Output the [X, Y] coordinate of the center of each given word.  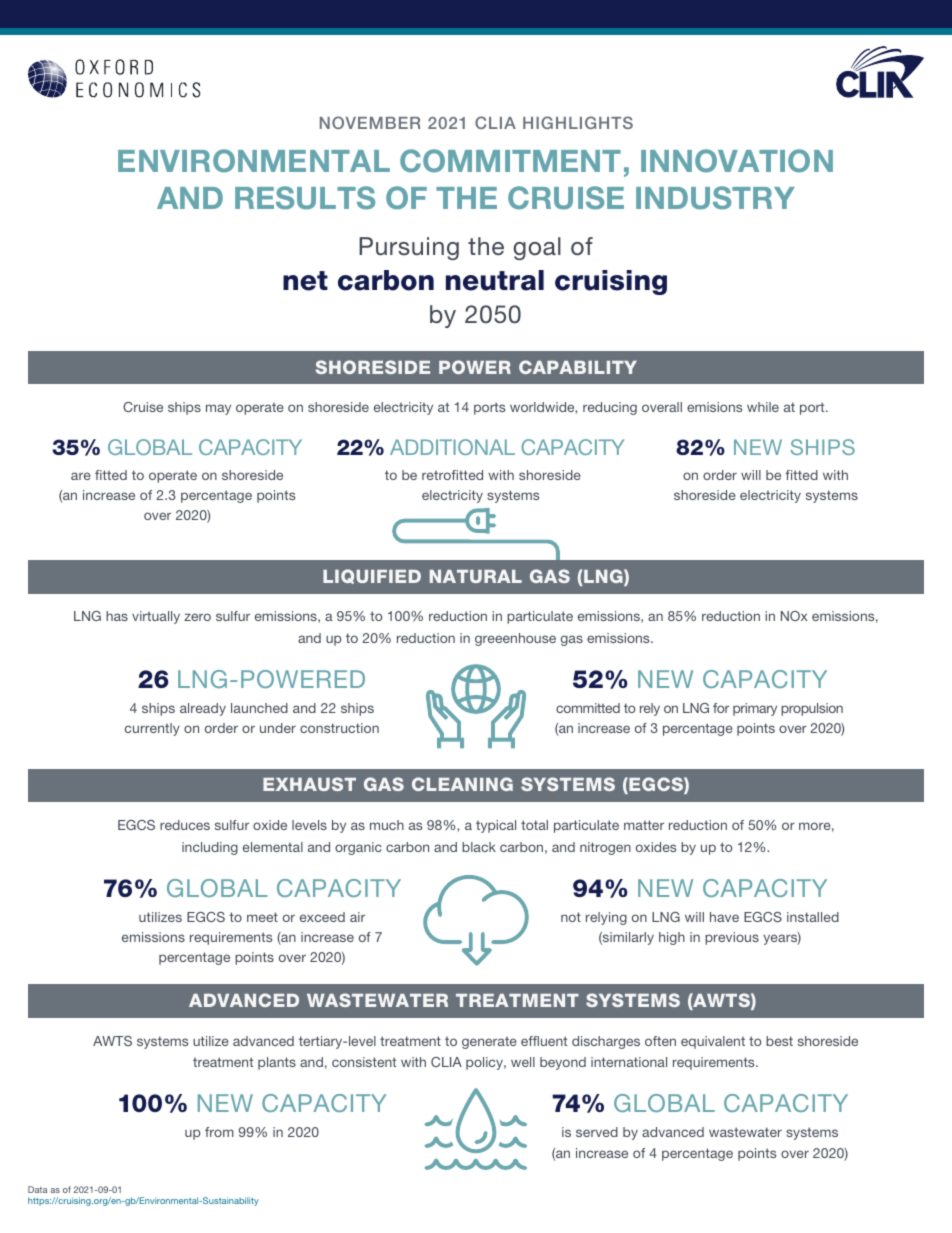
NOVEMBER [370, 122]
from [219, 1132]
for [721, 708]
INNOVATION [737, 161]
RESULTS [305, 198]
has [117, 616]
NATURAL [476, 576]
